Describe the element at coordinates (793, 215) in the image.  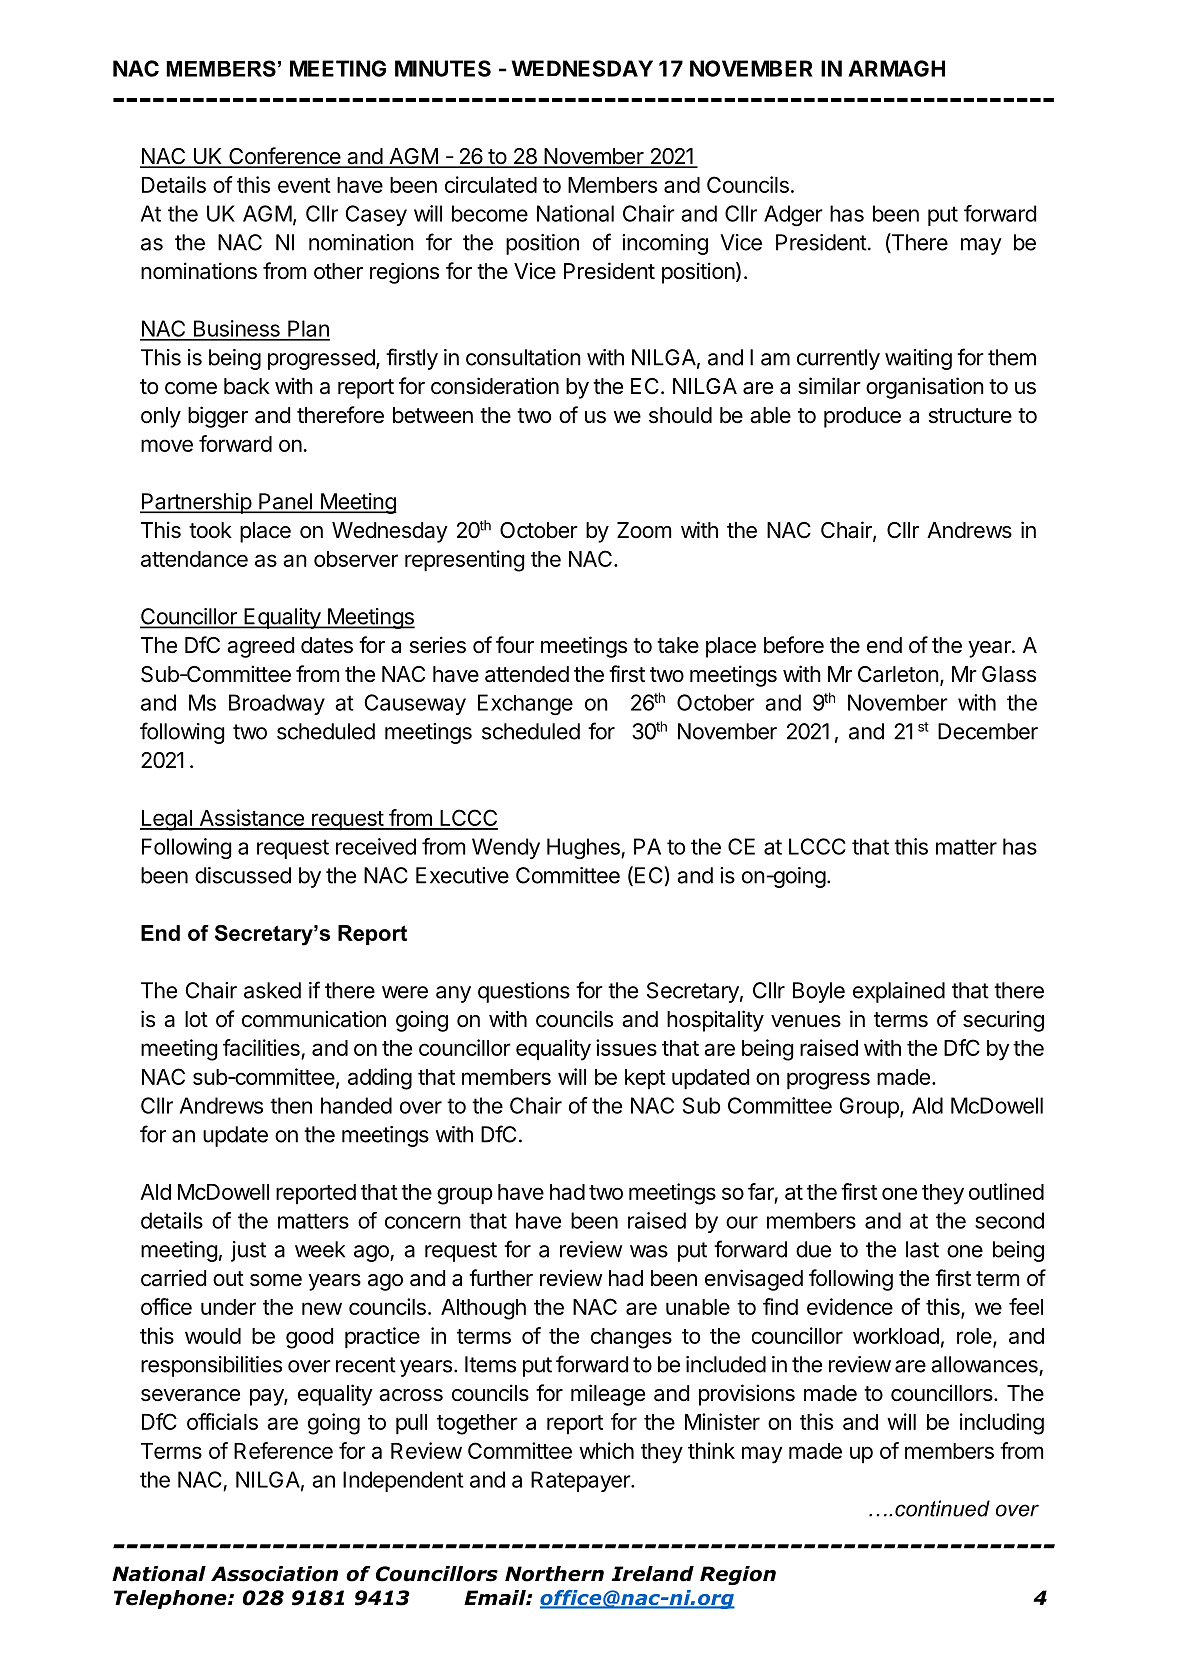
I see `Adger` at that location.
